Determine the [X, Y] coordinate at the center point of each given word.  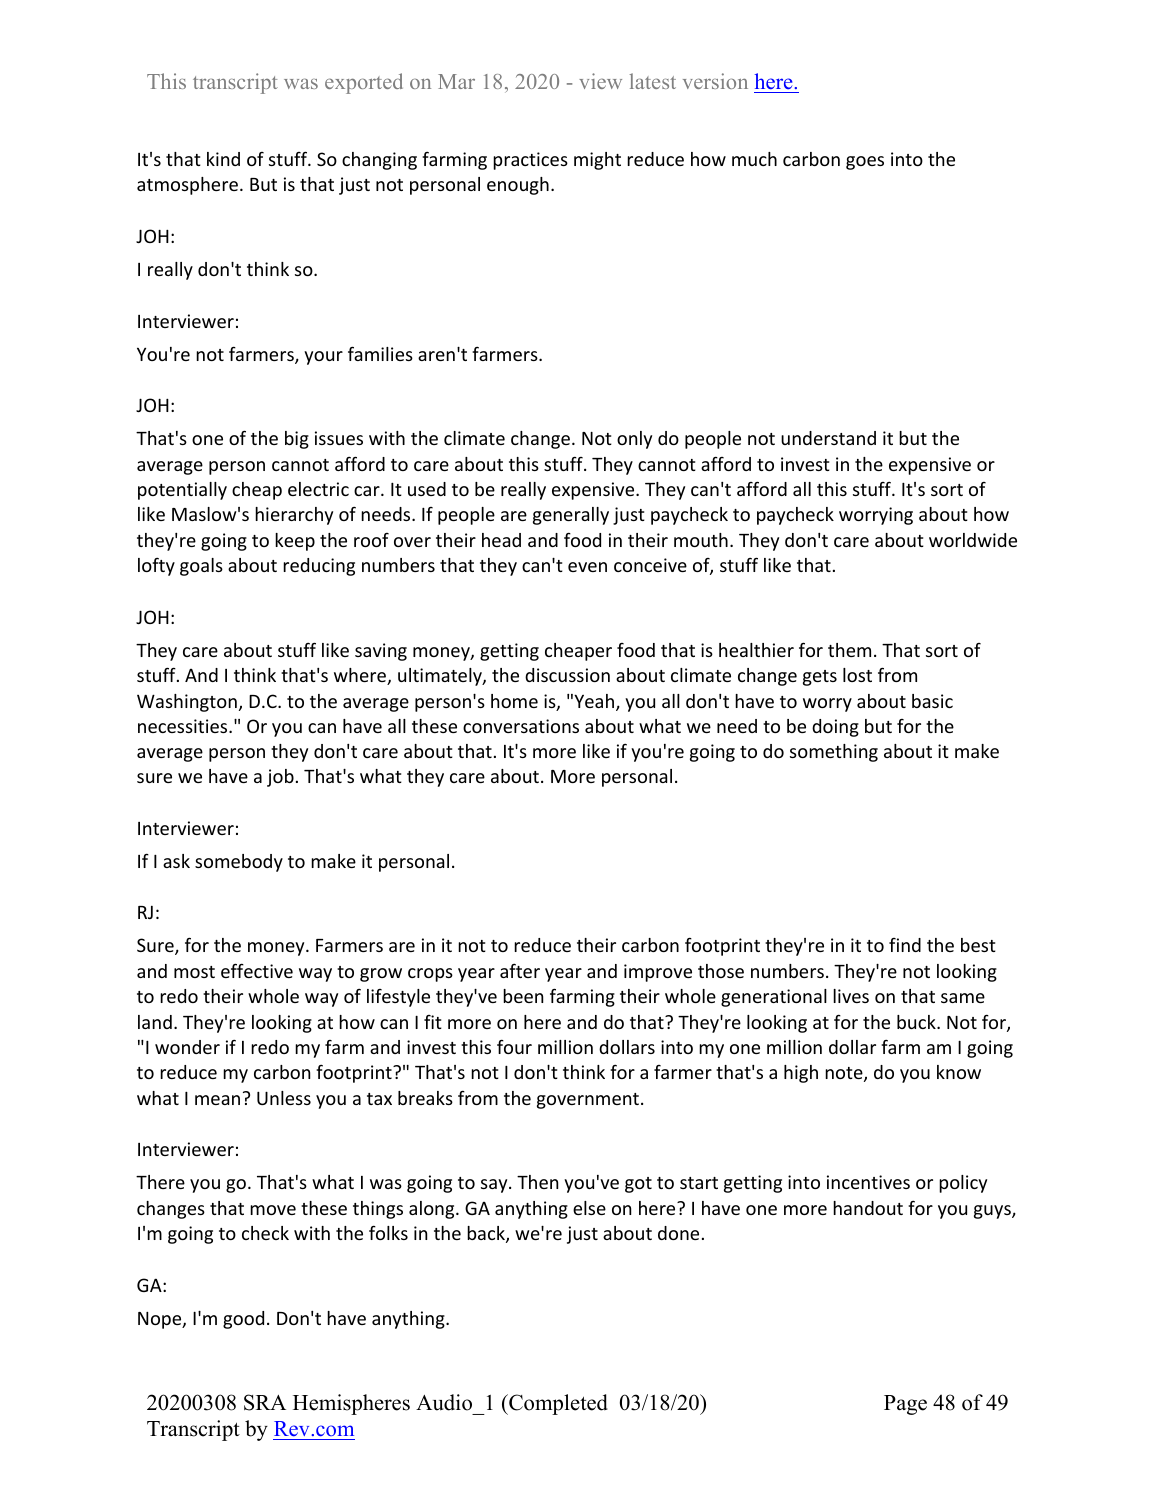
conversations [521, 726]
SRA [265, 1402]
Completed [557, 1404]
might [597, 161]
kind [223, 159]
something [834, 753]
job [280, 778]
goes [865, 163]
